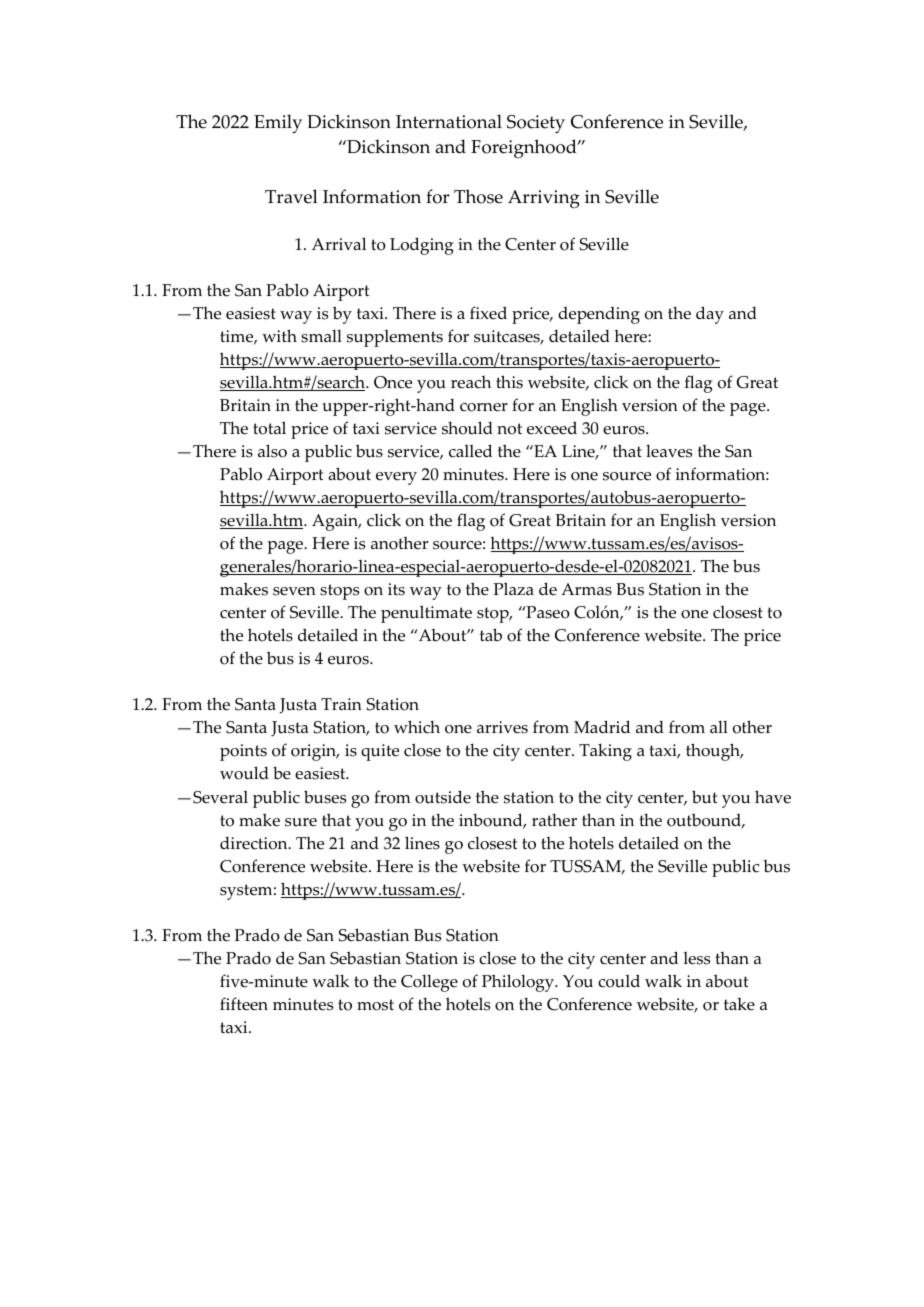 This image has width=924, height=1307. Describe the element at coordinates (502, 727) in the image. I see `arrives` at that location.
